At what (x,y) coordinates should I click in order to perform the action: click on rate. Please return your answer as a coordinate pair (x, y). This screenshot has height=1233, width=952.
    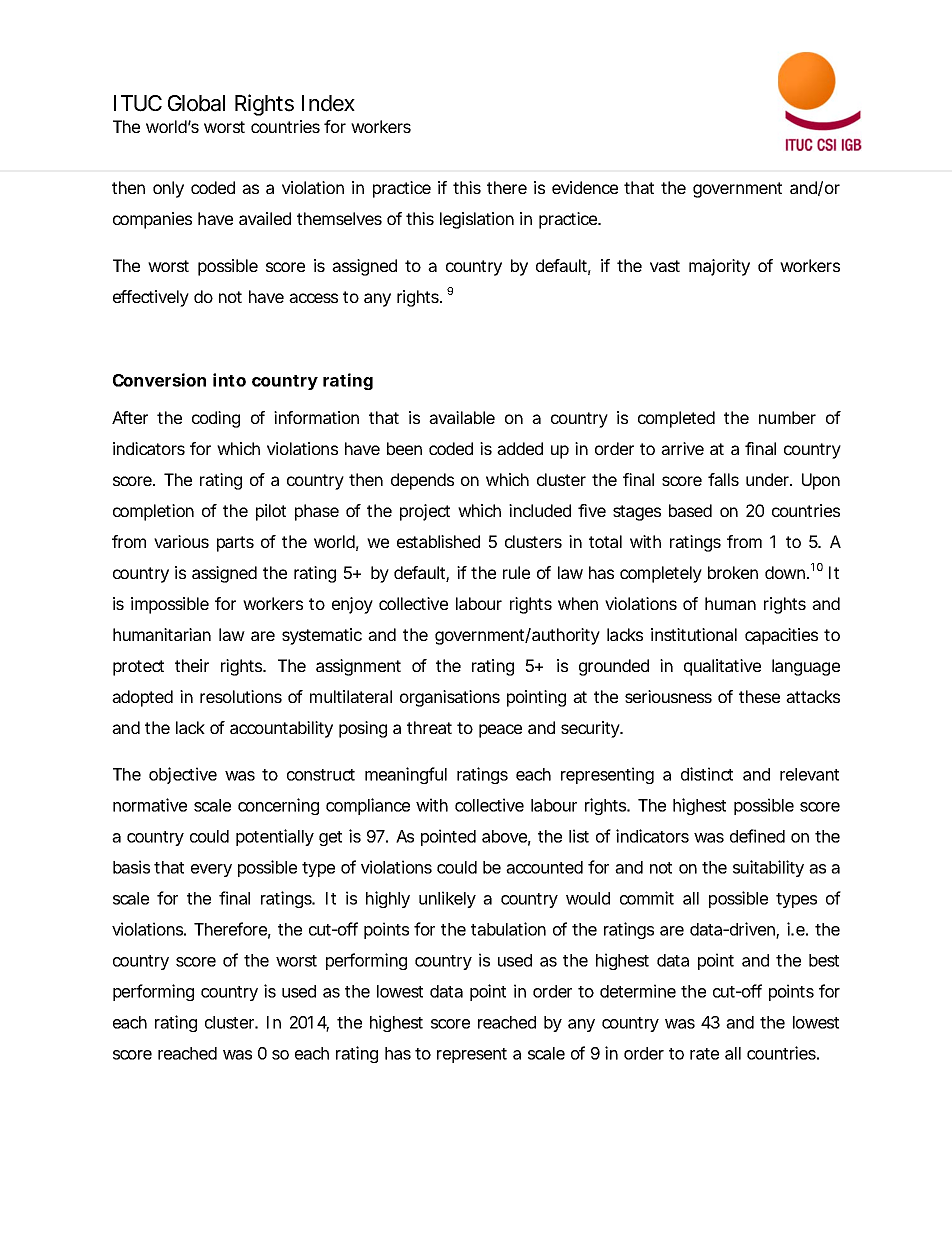
    Looking at the image, I should click on (704, 1054).
